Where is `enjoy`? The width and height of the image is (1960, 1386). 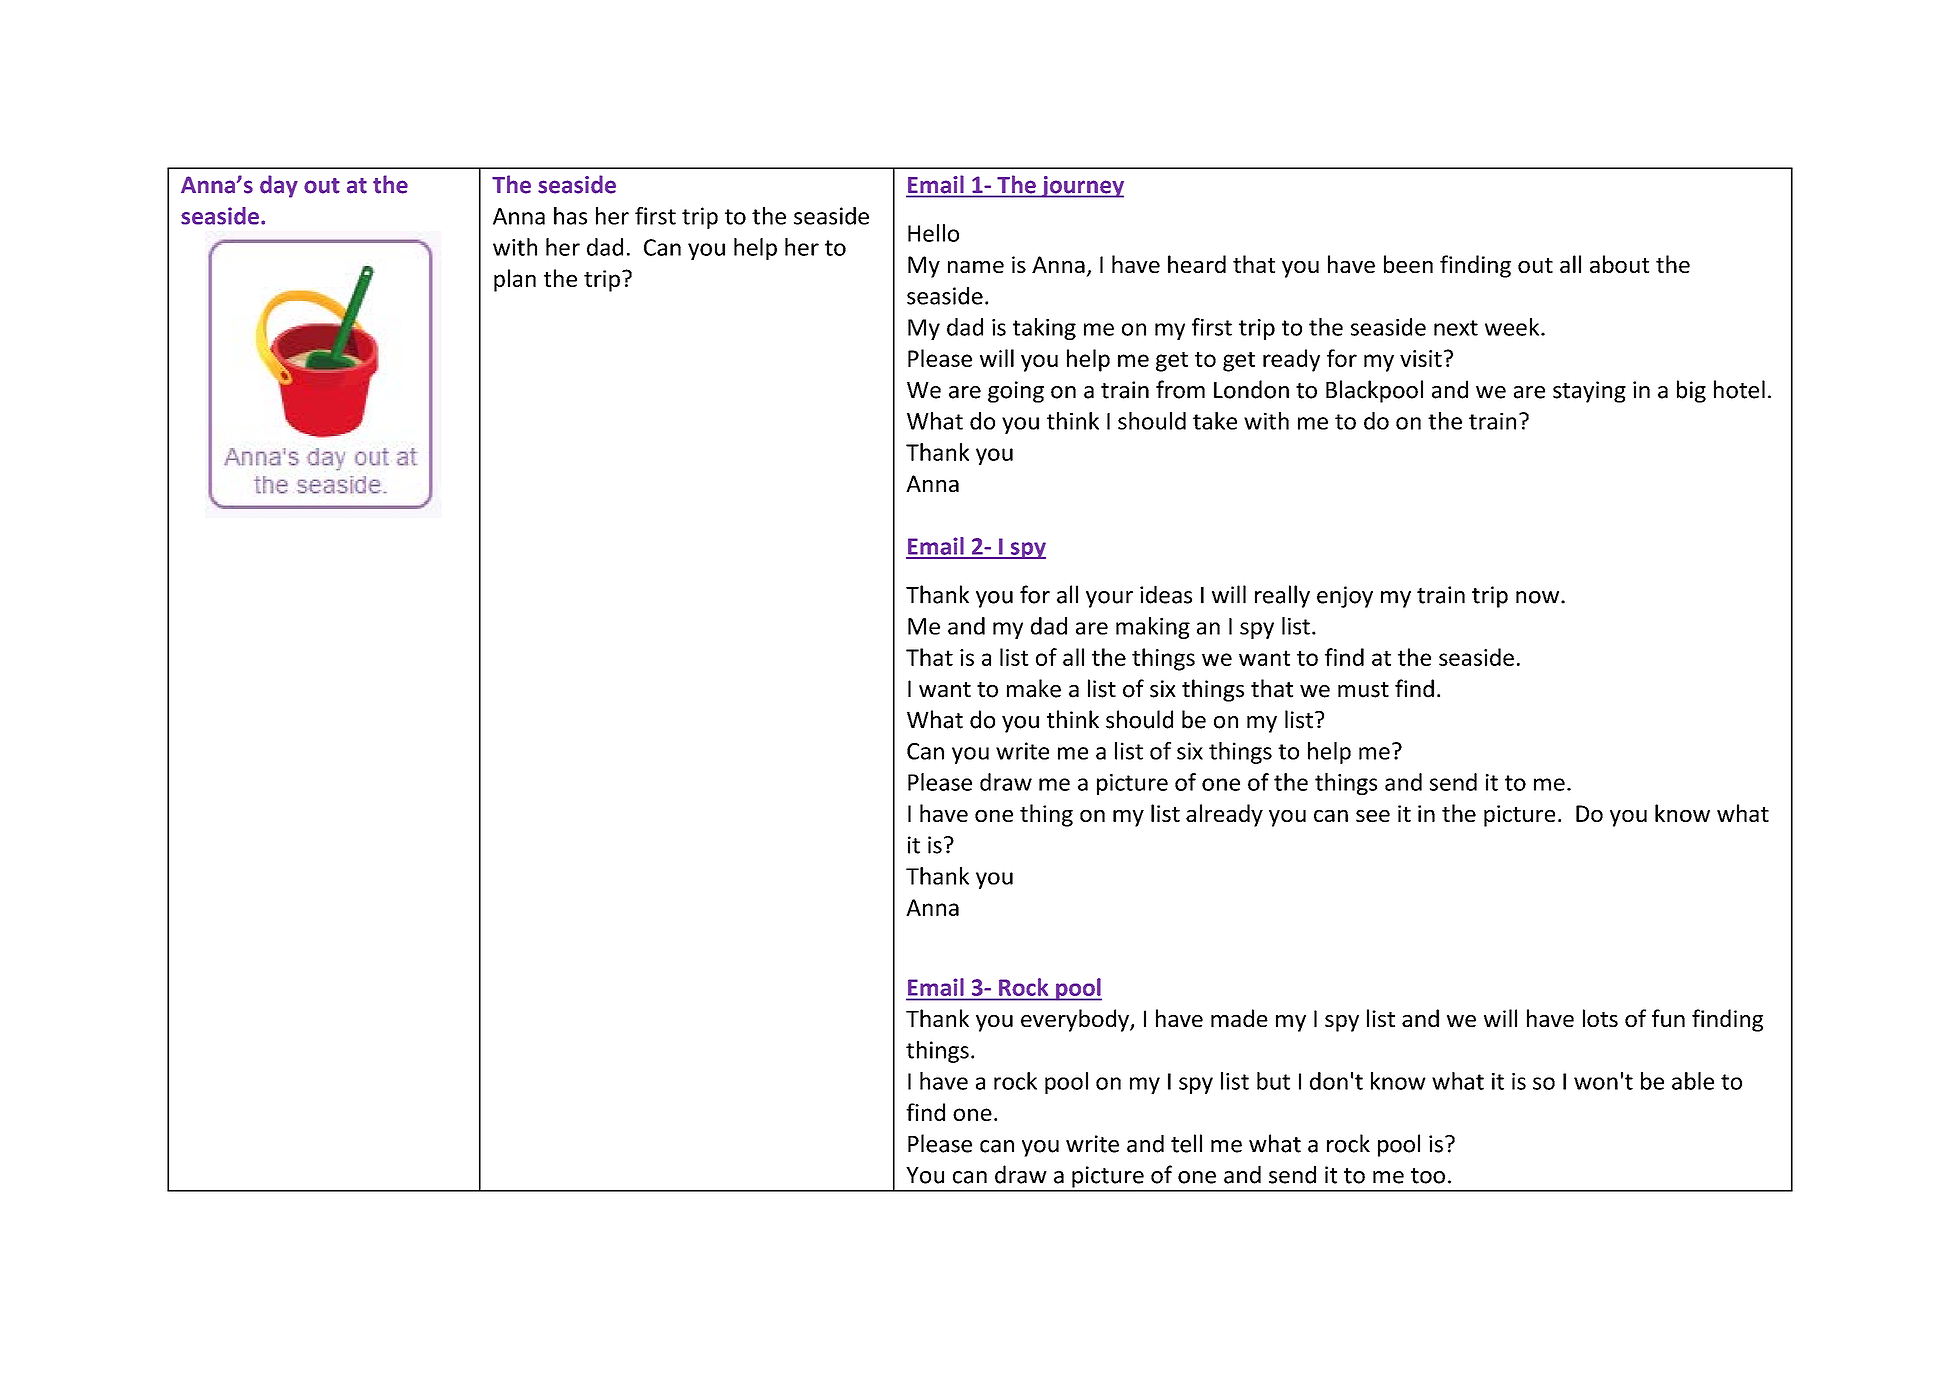
enjoy is located at coordinates (1345, 597).
